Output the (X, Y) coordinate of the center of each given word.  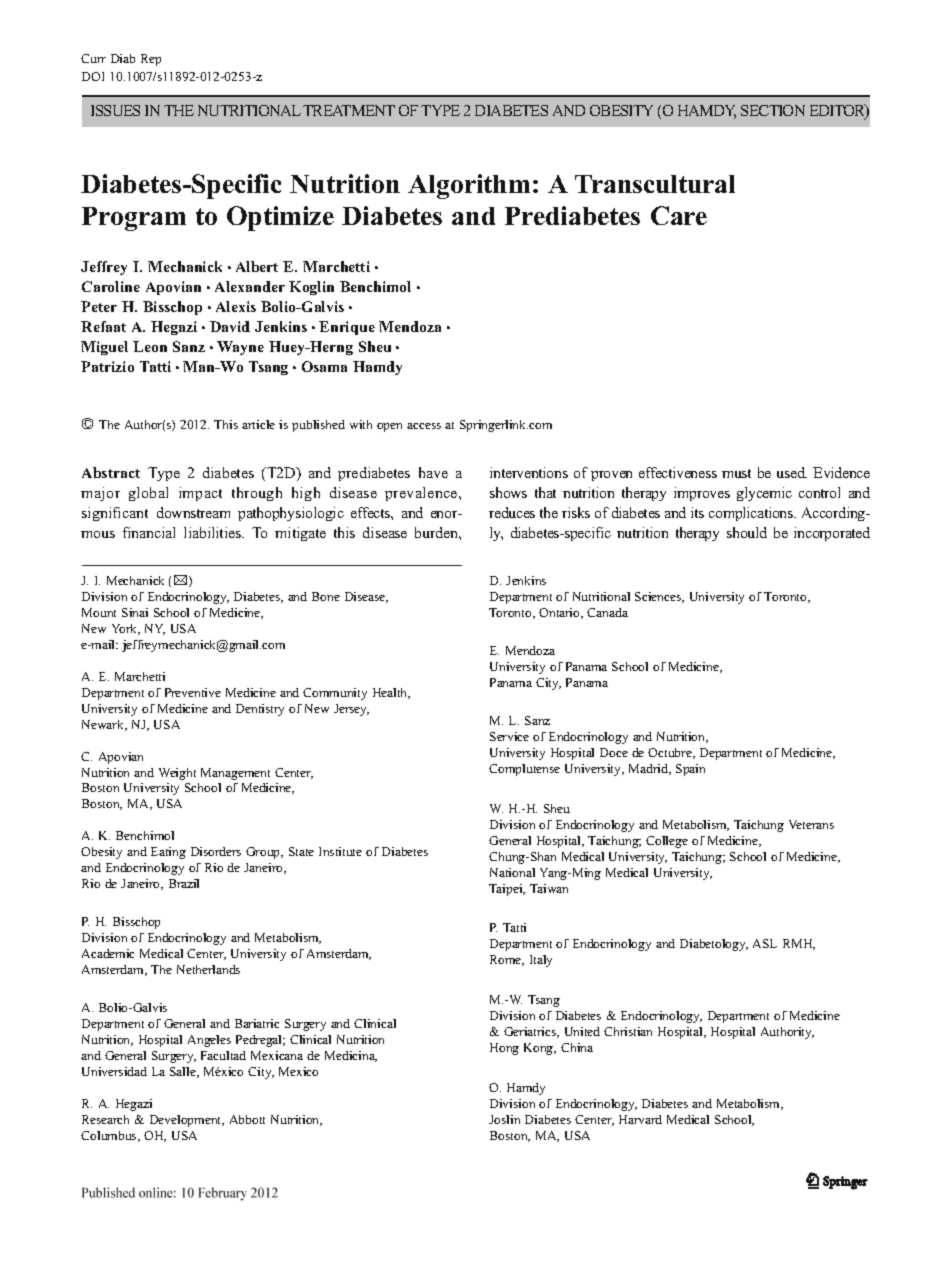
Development (187, 1121)
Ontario (560, 613)
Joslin (504, 1119)
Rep (151, 60)
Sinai (135, 612)
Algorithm (469, 186)
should (747, 532)
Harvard (640, 1119)
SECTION (773, 110)
